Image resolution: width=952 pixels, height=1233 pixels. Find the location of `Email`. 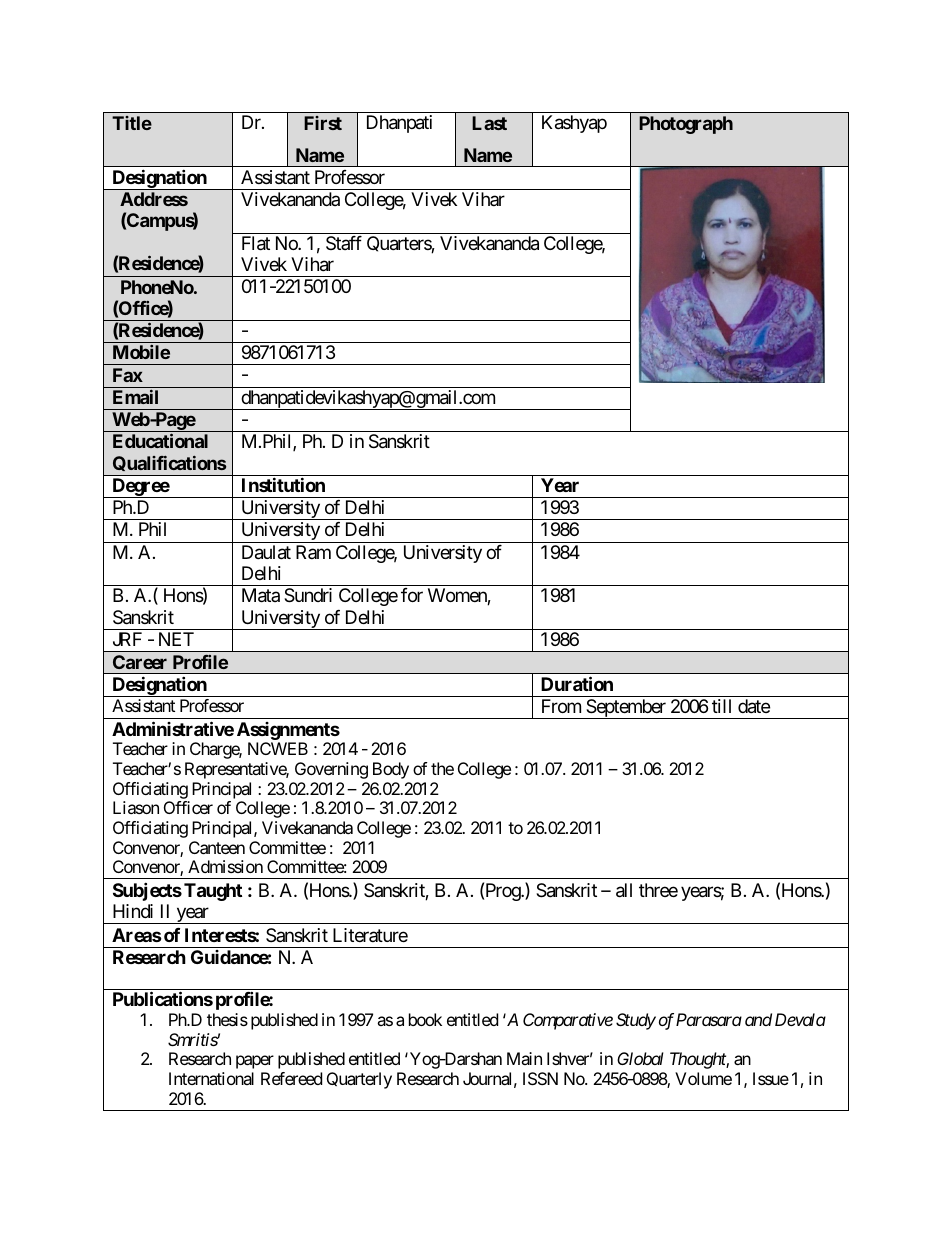

Email is located at coordinates (135, 397).
